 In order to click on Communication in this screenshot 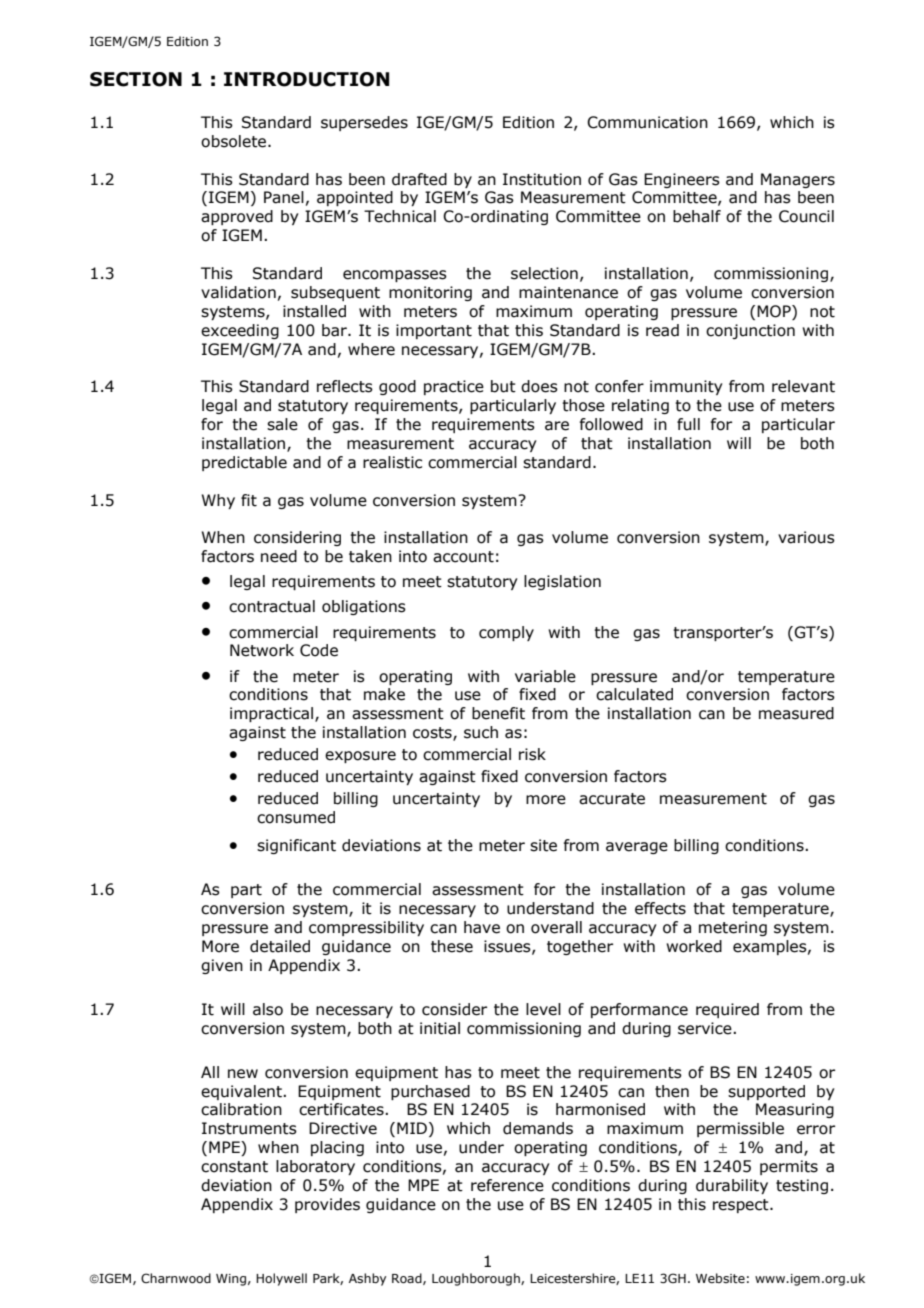, I will do `click(647, 122)`.
